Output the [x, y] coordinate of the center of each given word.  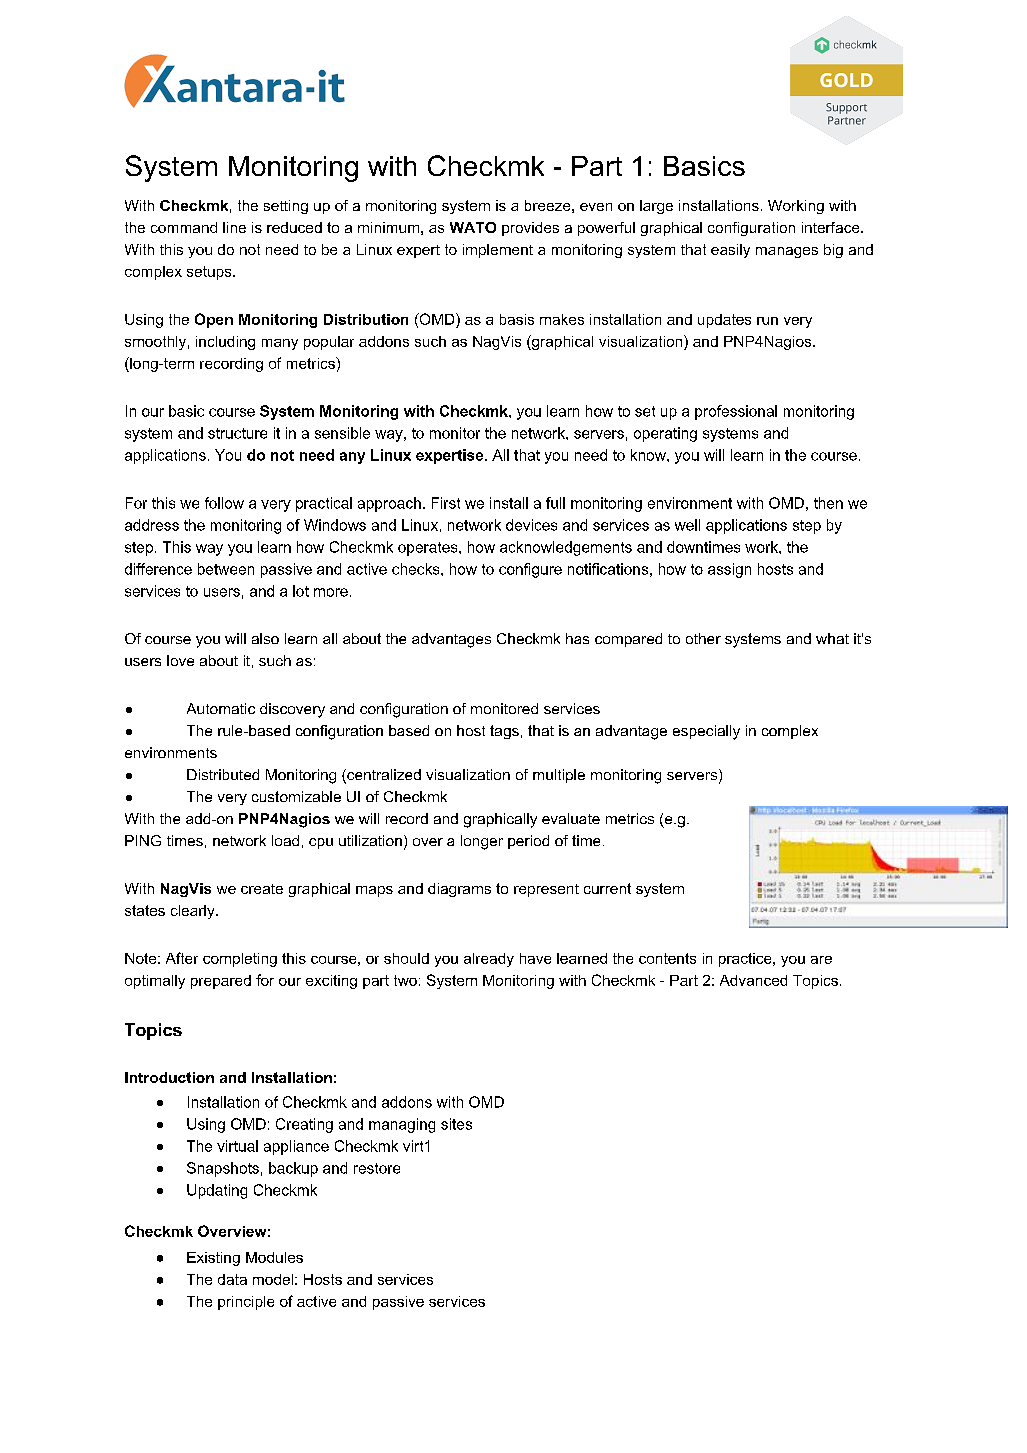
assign [729, 570]
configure [530, 570]
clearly [194, 912]
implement [498, 251]
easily [730, 251]
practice [745, 960]
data [232, 1279]
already [489, 960]
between [226, 569]
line [234, 227]
